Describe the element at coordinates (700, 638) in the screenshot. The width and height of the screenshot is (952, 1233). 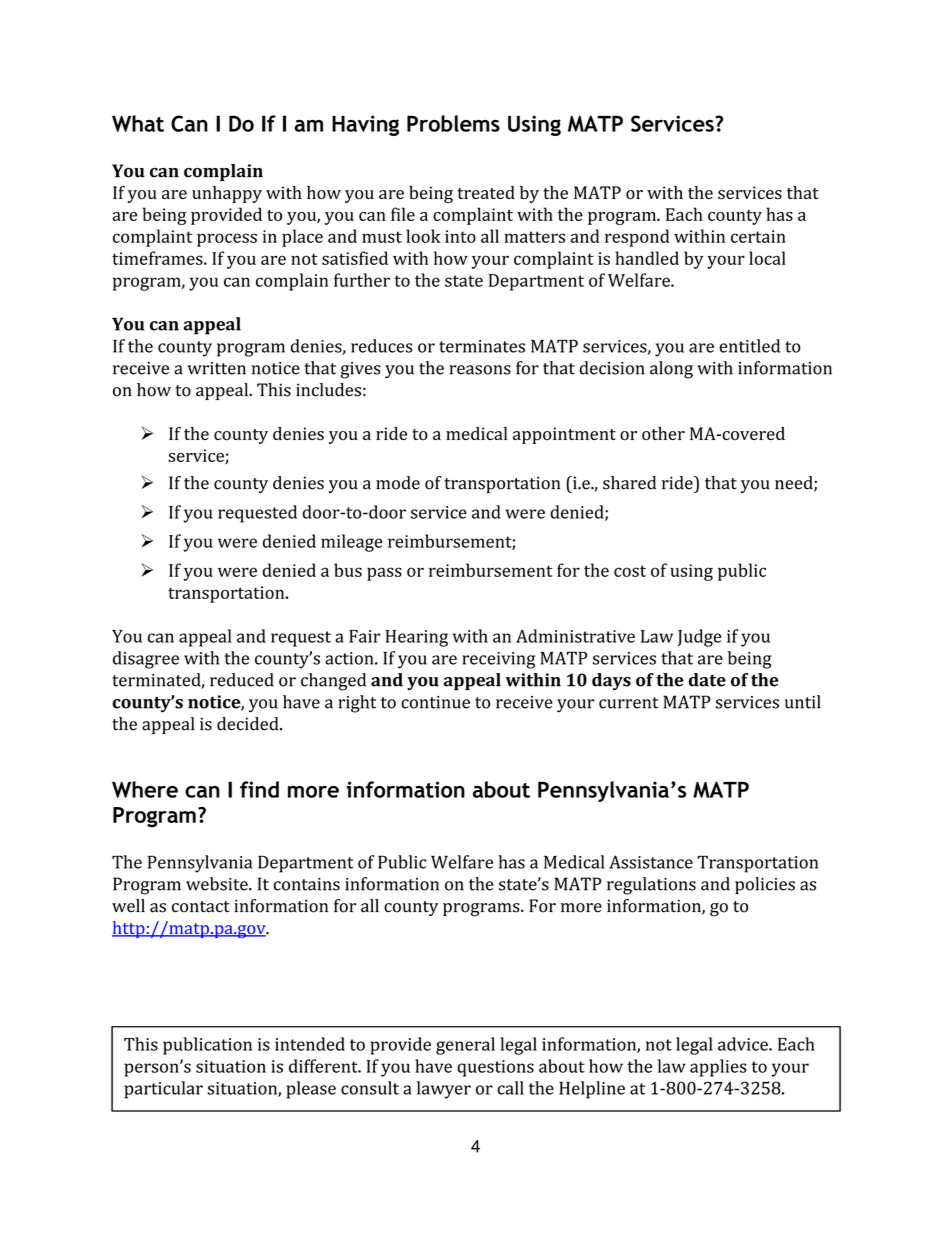
I see `Judge` at that location.
